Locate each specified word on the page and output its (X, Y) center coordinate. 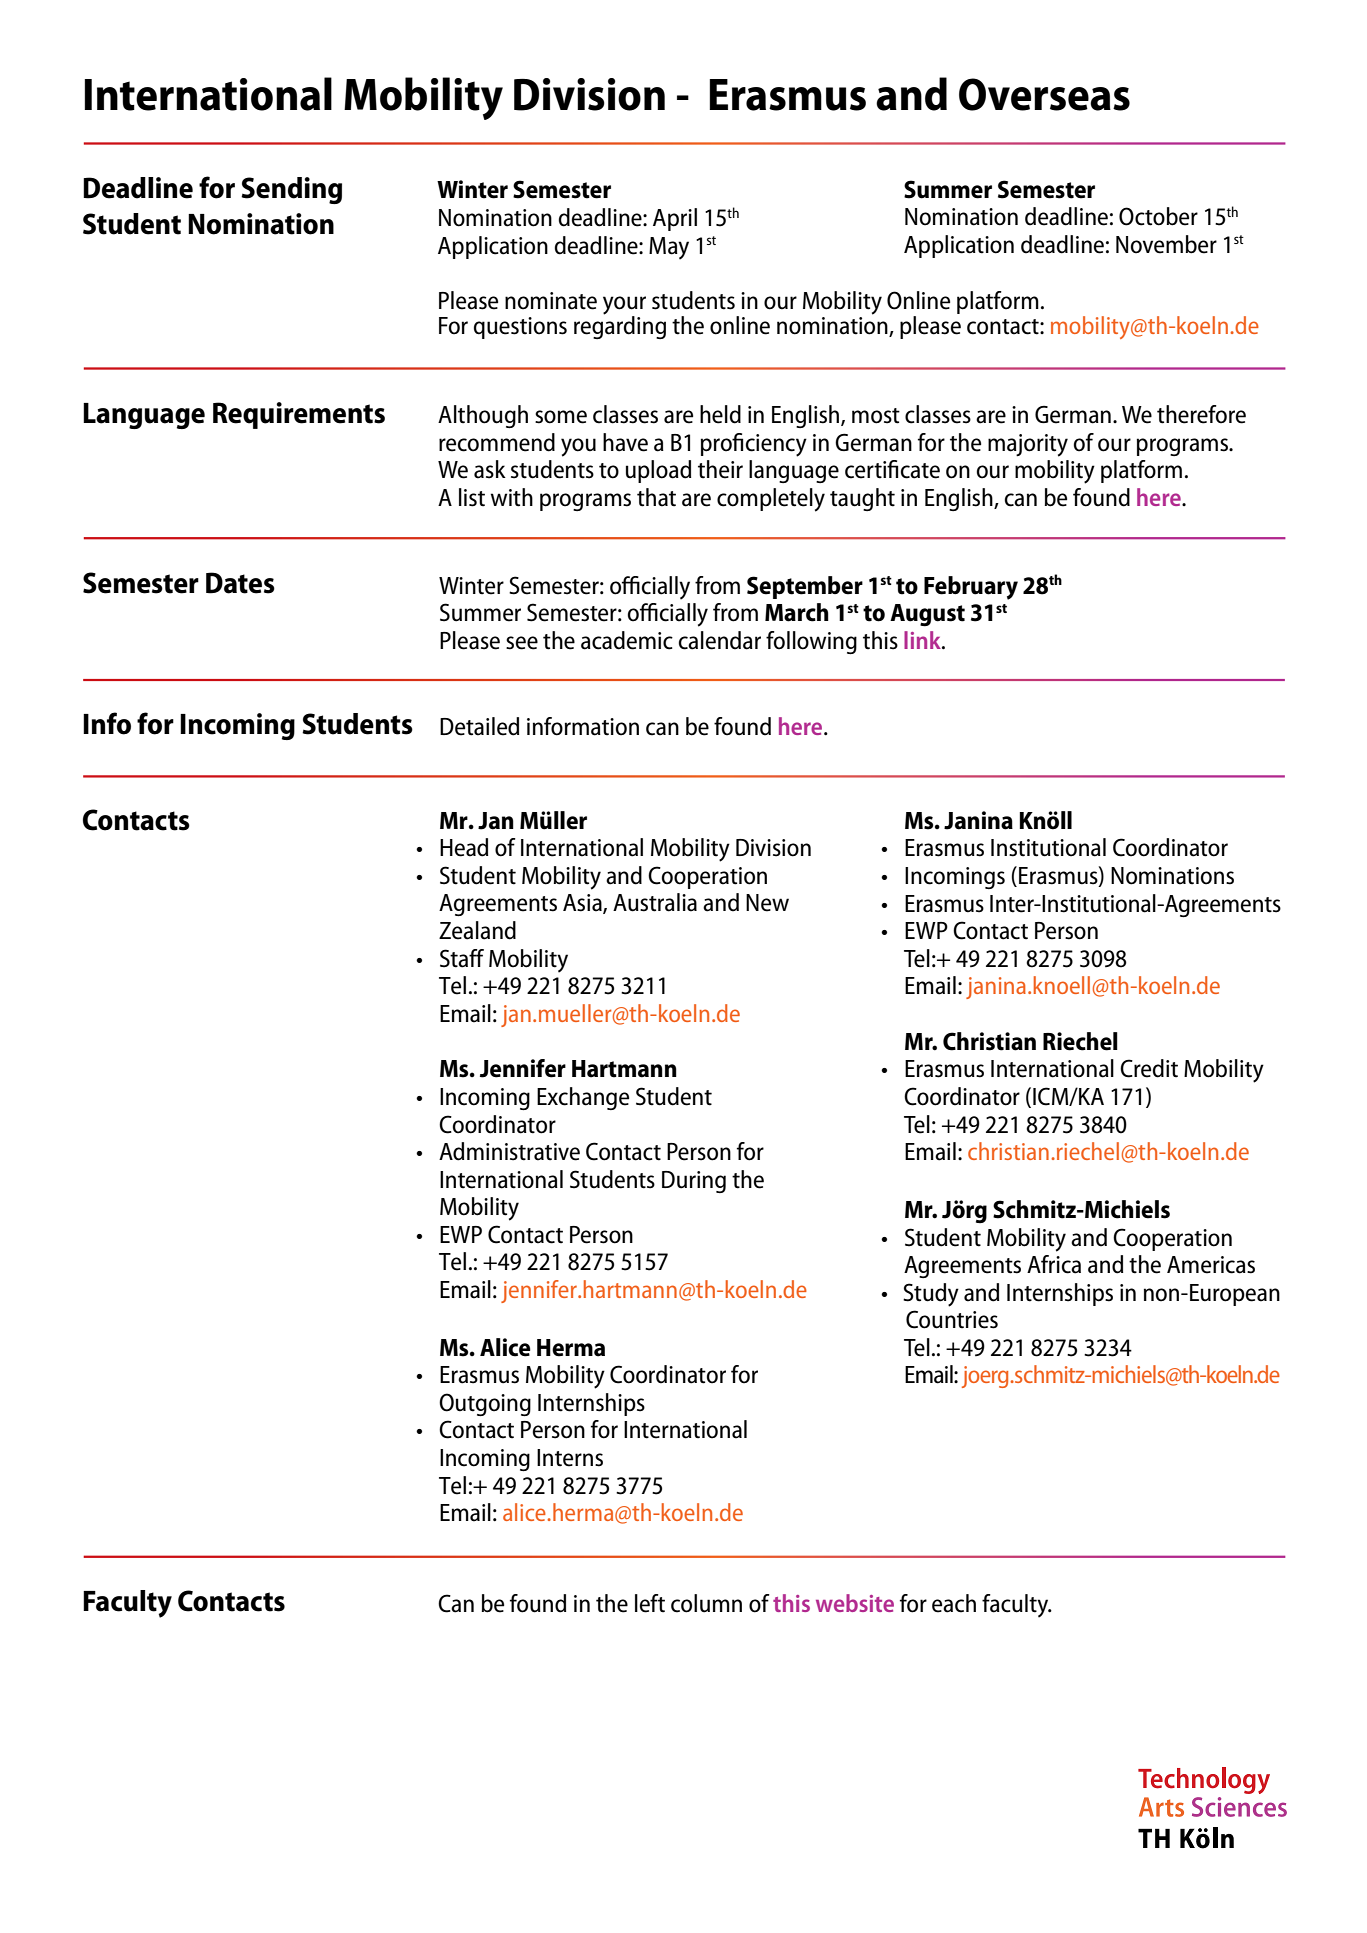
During (694, 1182)
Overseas (1044, 94)
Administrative (509, 1151)
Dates (240, 583)
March (797, 612)
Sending (291, 190)
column (706, 1603)
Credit (1149, 1068)
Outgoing (485, 1404)
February (971, 588)
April (675, 219)
